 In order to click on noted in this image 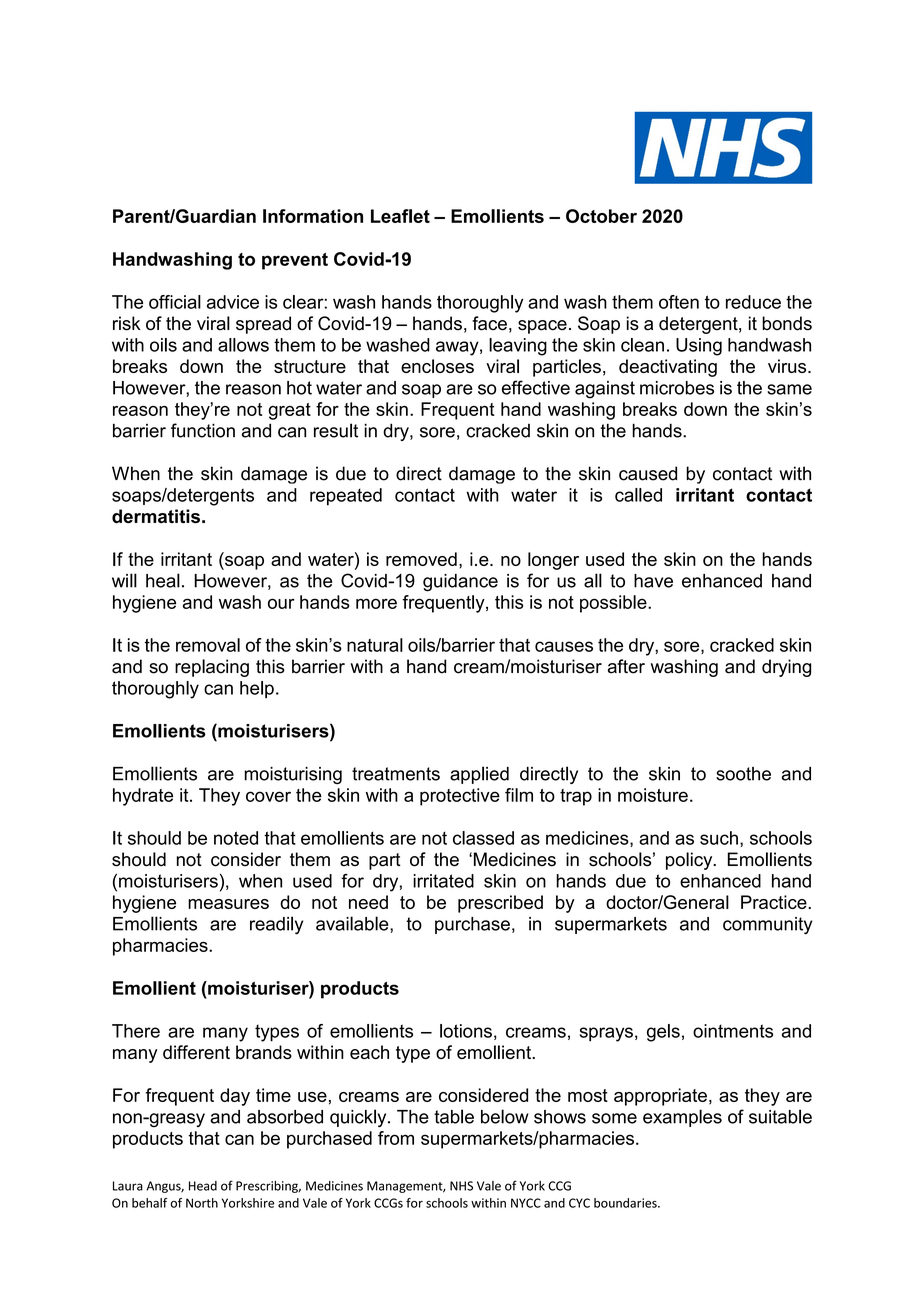, I will do `click(236, 838)`.
